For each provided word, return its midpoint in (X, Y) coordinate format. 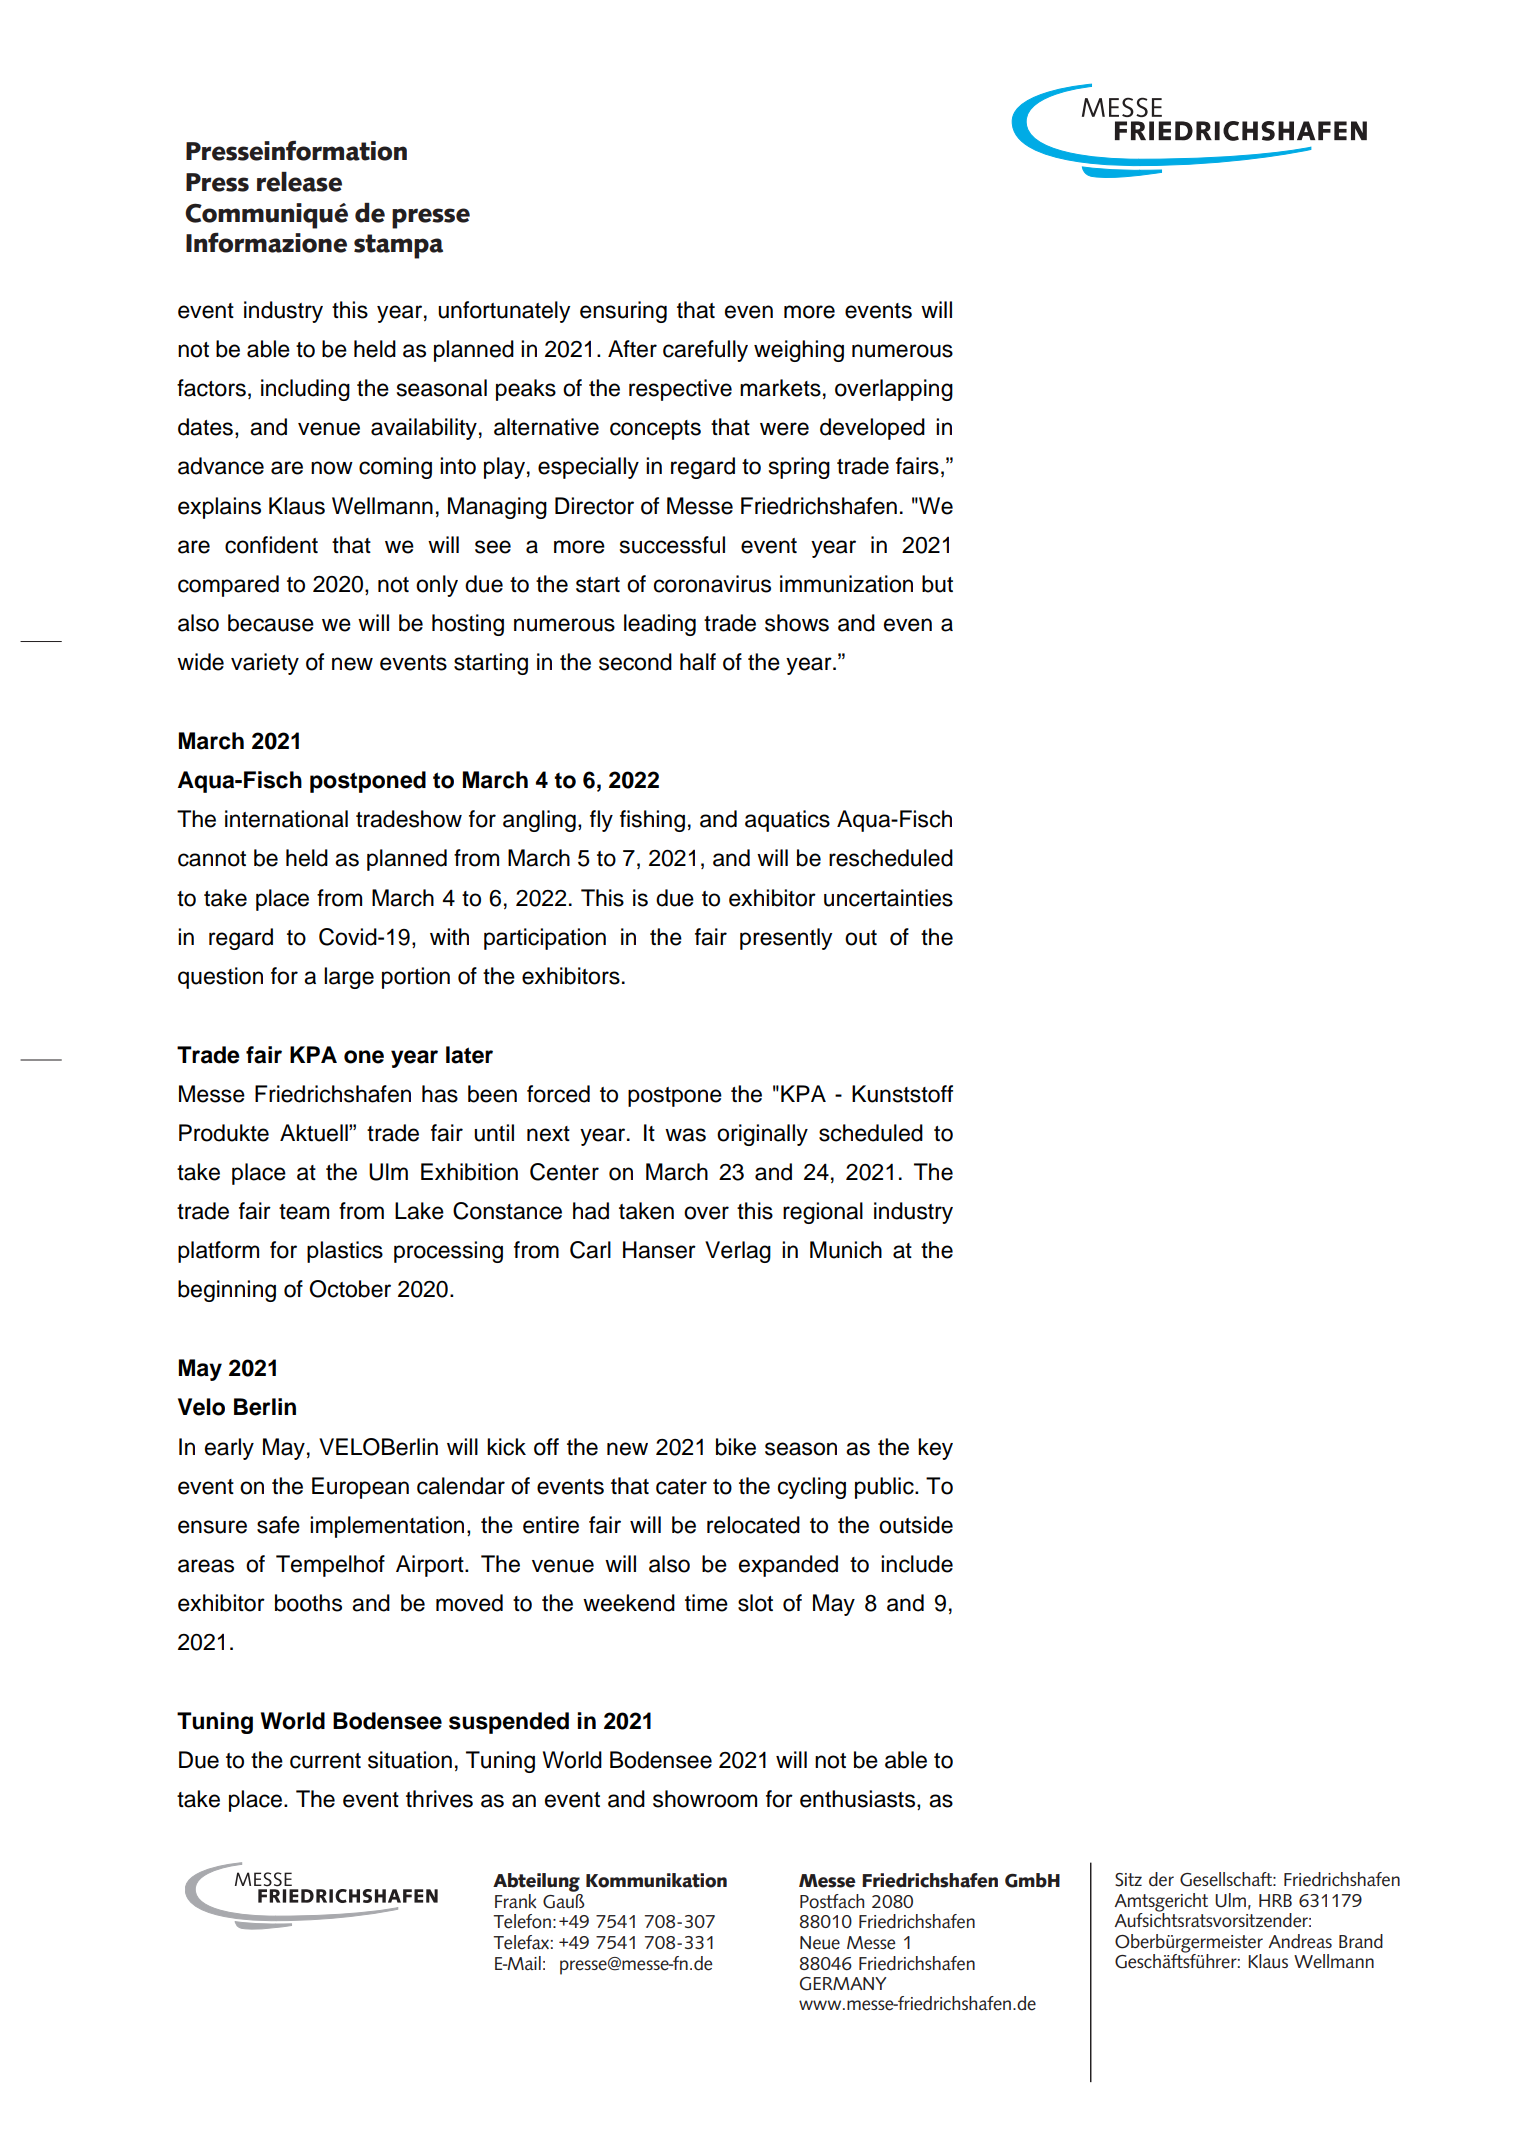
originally (762, 1135)
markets (780, 388)
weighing (799, 351)
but (937, 584)
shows (797, 623)
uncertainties (888, 898)
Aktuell (315, 1133)
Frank (515, 1901)
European (360, 1488)
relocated (753, 1525)
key (935, 1449)
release (299, 182)
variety (265, 664)
